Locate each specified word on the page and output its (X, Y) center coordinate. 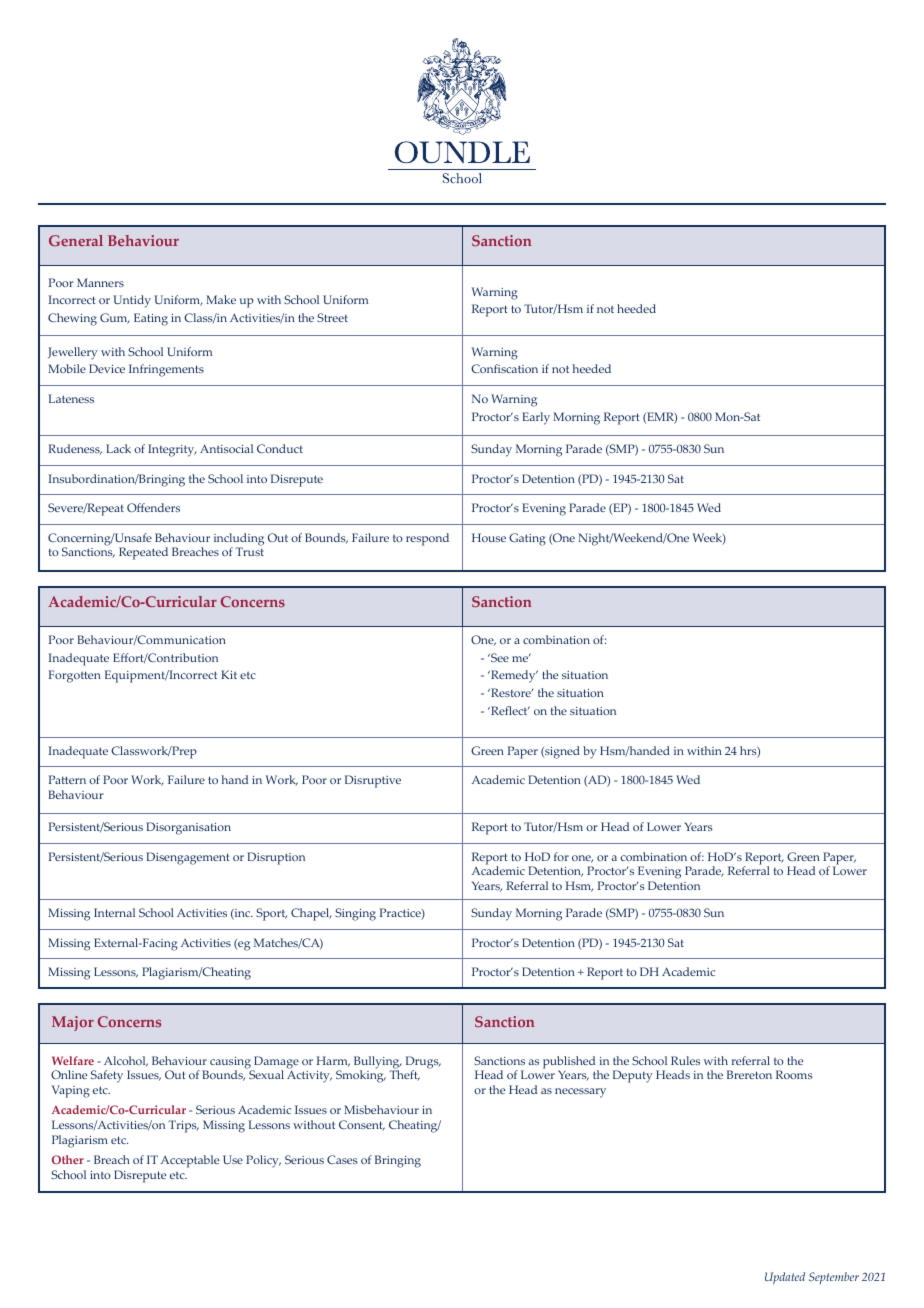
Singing (355, 914)
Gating (527, 539)
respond (427, 539)
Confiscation (504, 368)
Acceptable (190, 1161)
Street (332, 317)
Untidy (132, 301)
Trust (249, 551)
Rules (685, 1060)
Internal (114, 912)
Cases (342, 1159)
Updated (785, 1278)
